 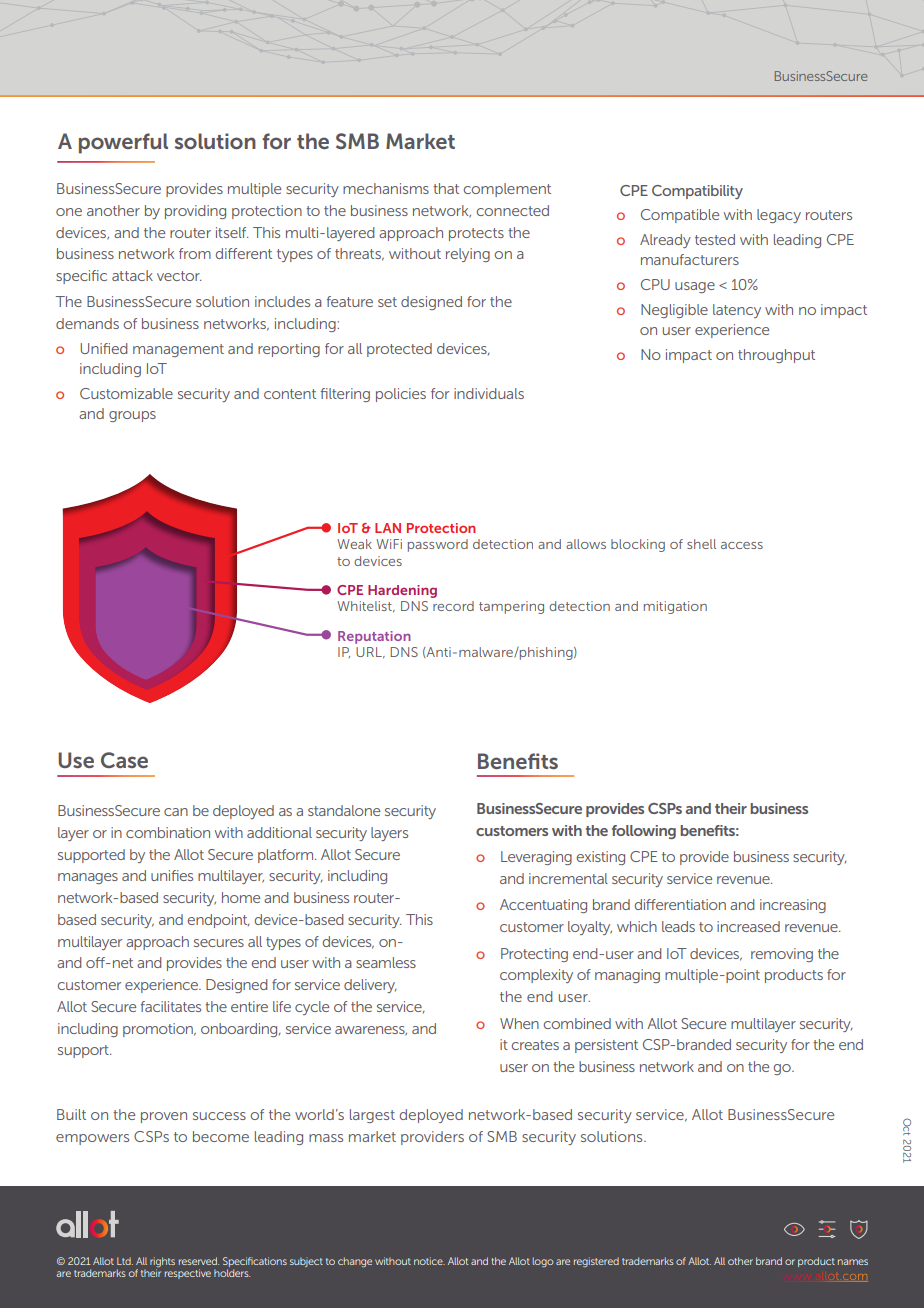 I want to click on notice, so click(x=429, y=1261).
